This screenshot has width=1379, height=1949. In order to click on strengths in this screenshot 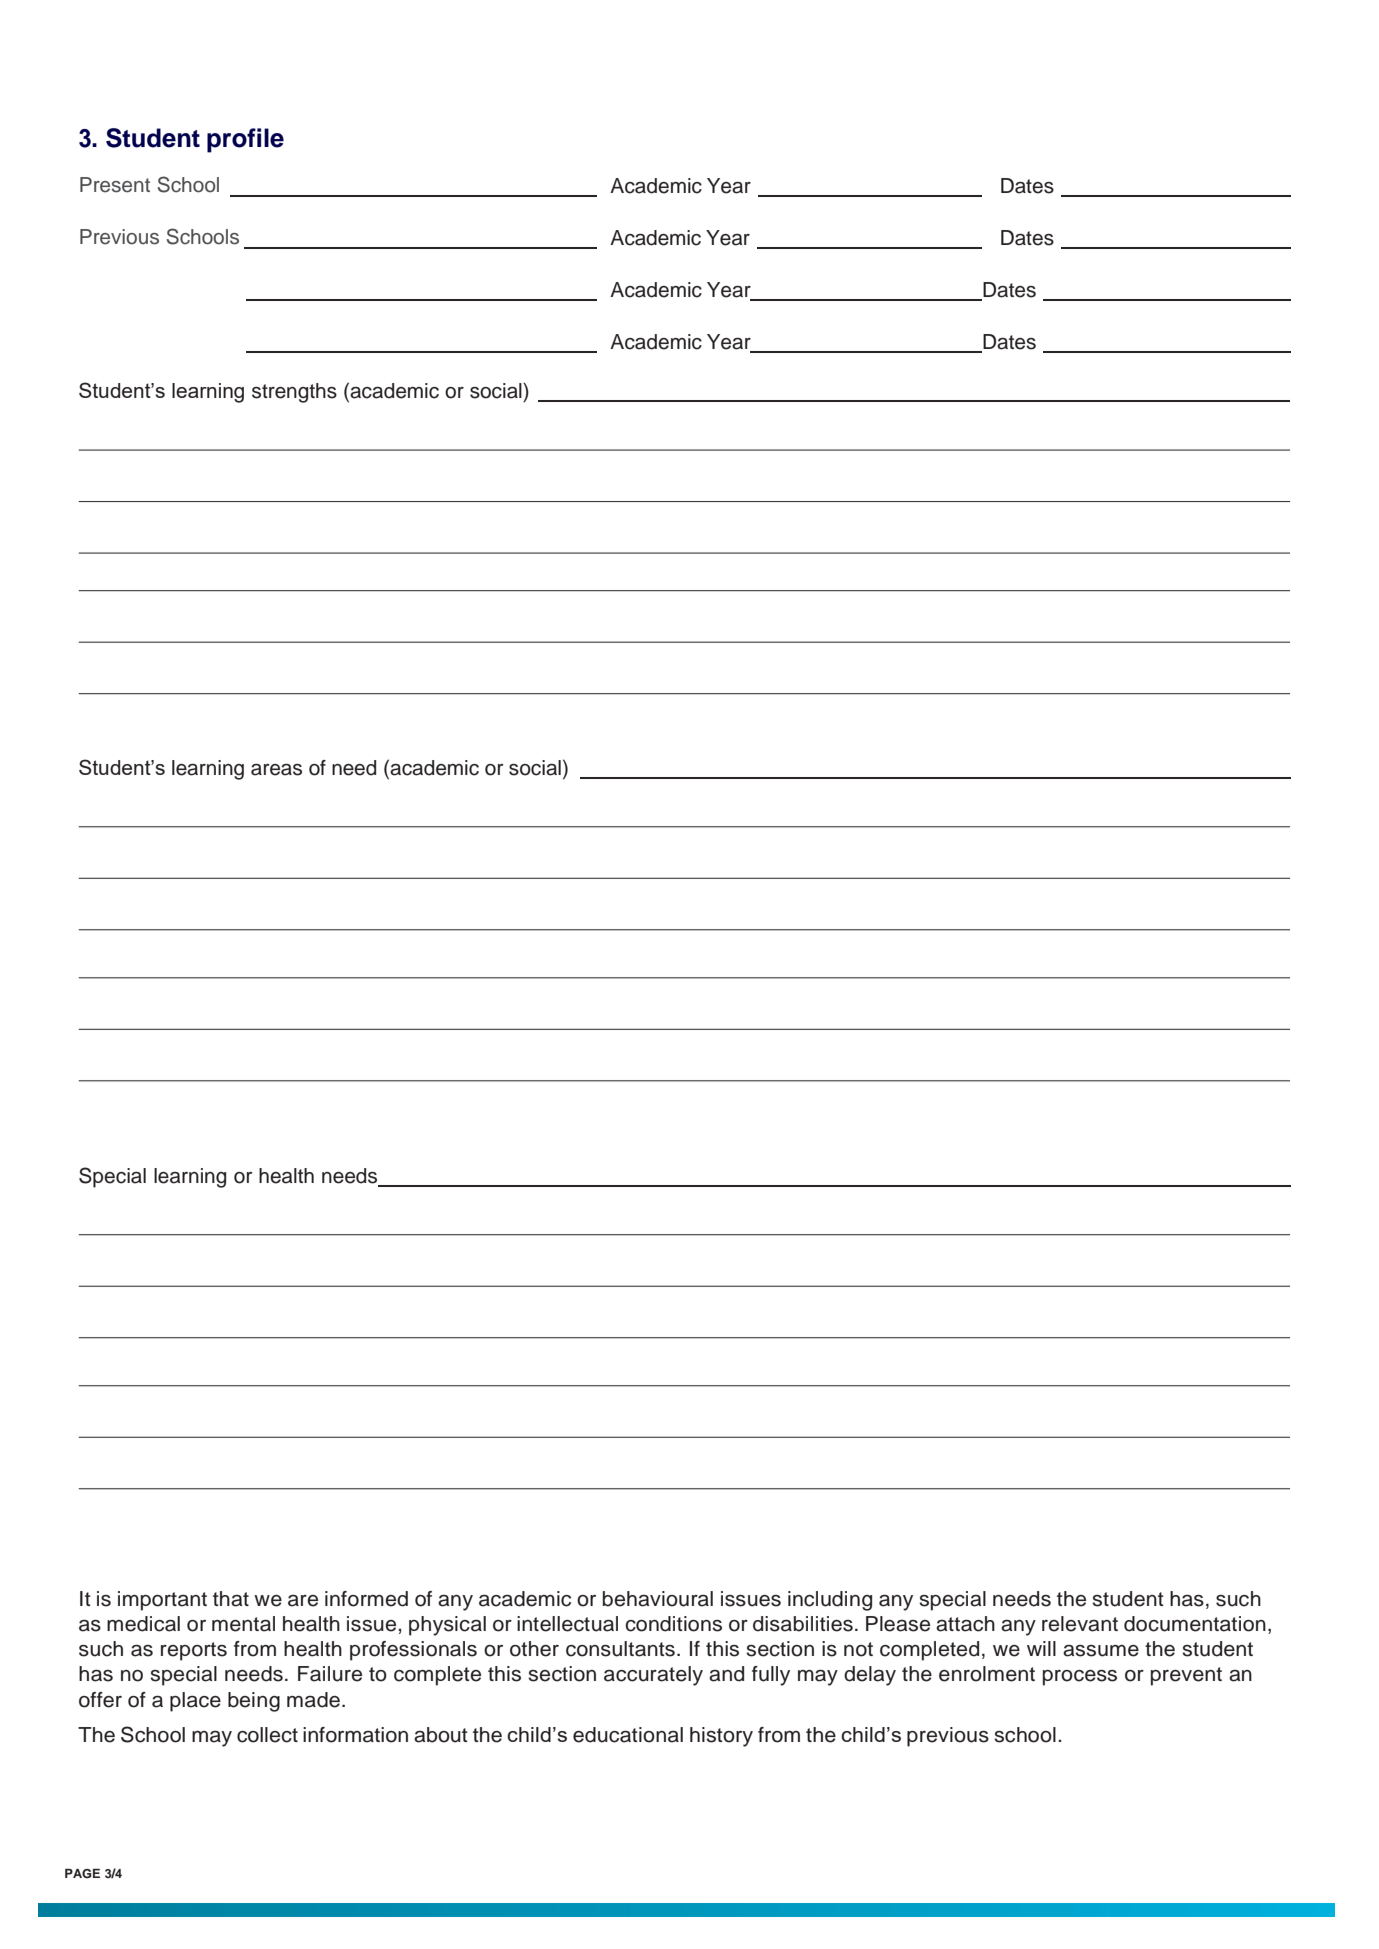, I will do `click(294, 393)`.
